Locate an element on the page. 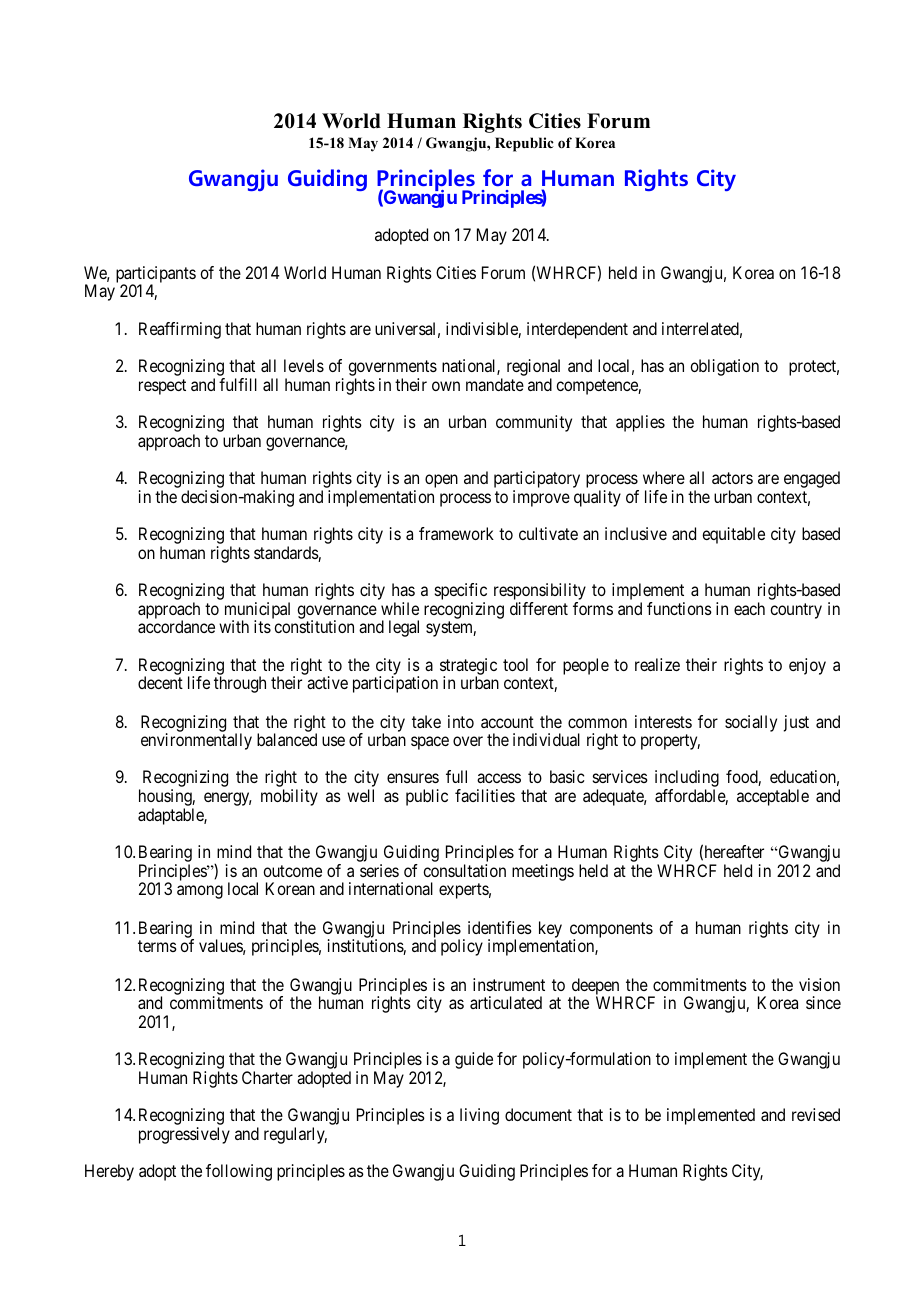 Image resolution: width=924 pixels, height=1309 pixels. interdependent is located at coordinates (577, 330).
